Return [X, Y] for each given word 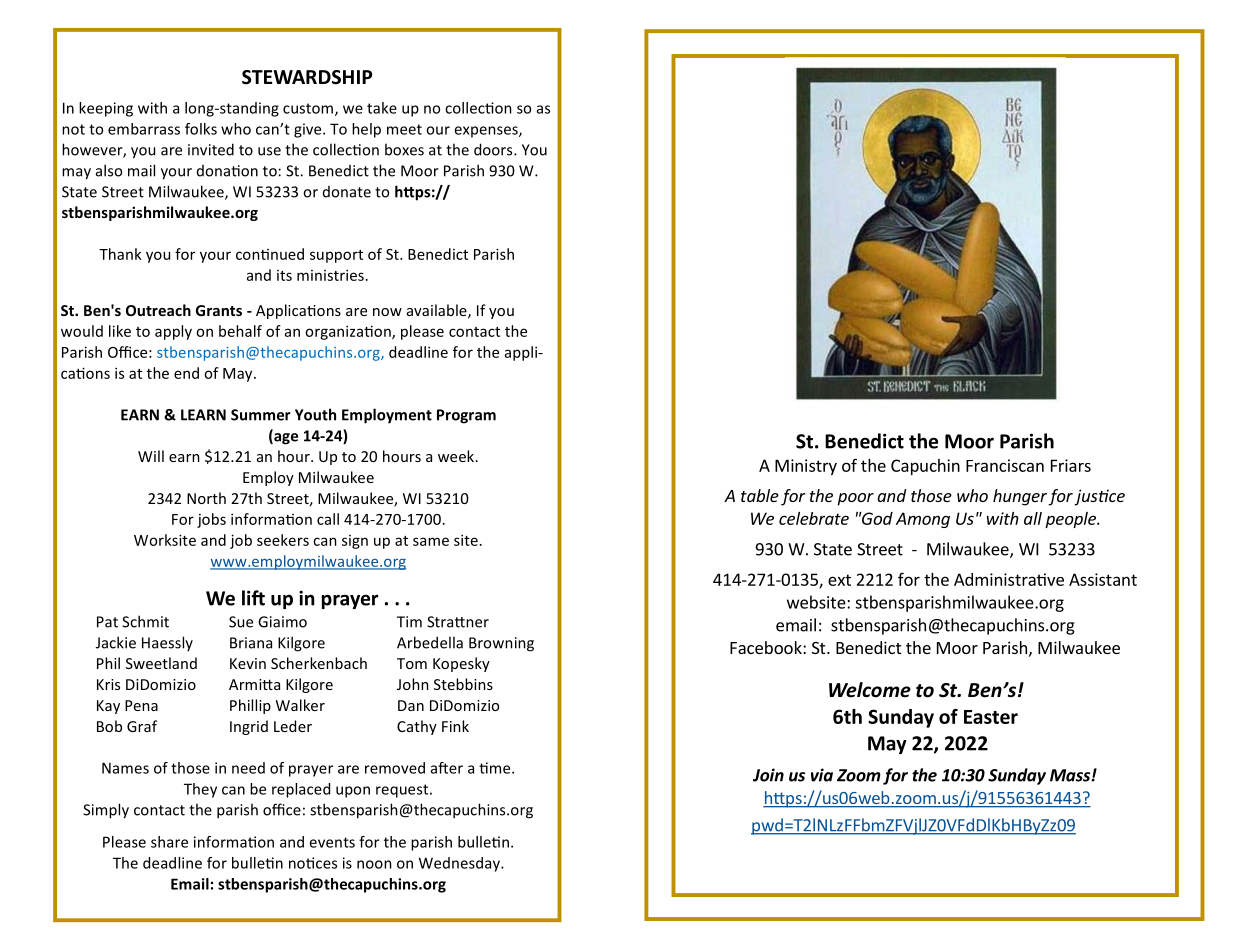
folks [201, 129]
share [169, 842]
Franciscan [1005, 465]
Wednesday [460, 864]
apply [173, 332]
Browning [501, 644]
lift [253, 598]
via [822, 775]
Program [466, 416]
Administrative [1009, 579]
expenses [487, 132]
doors [494, 149]
